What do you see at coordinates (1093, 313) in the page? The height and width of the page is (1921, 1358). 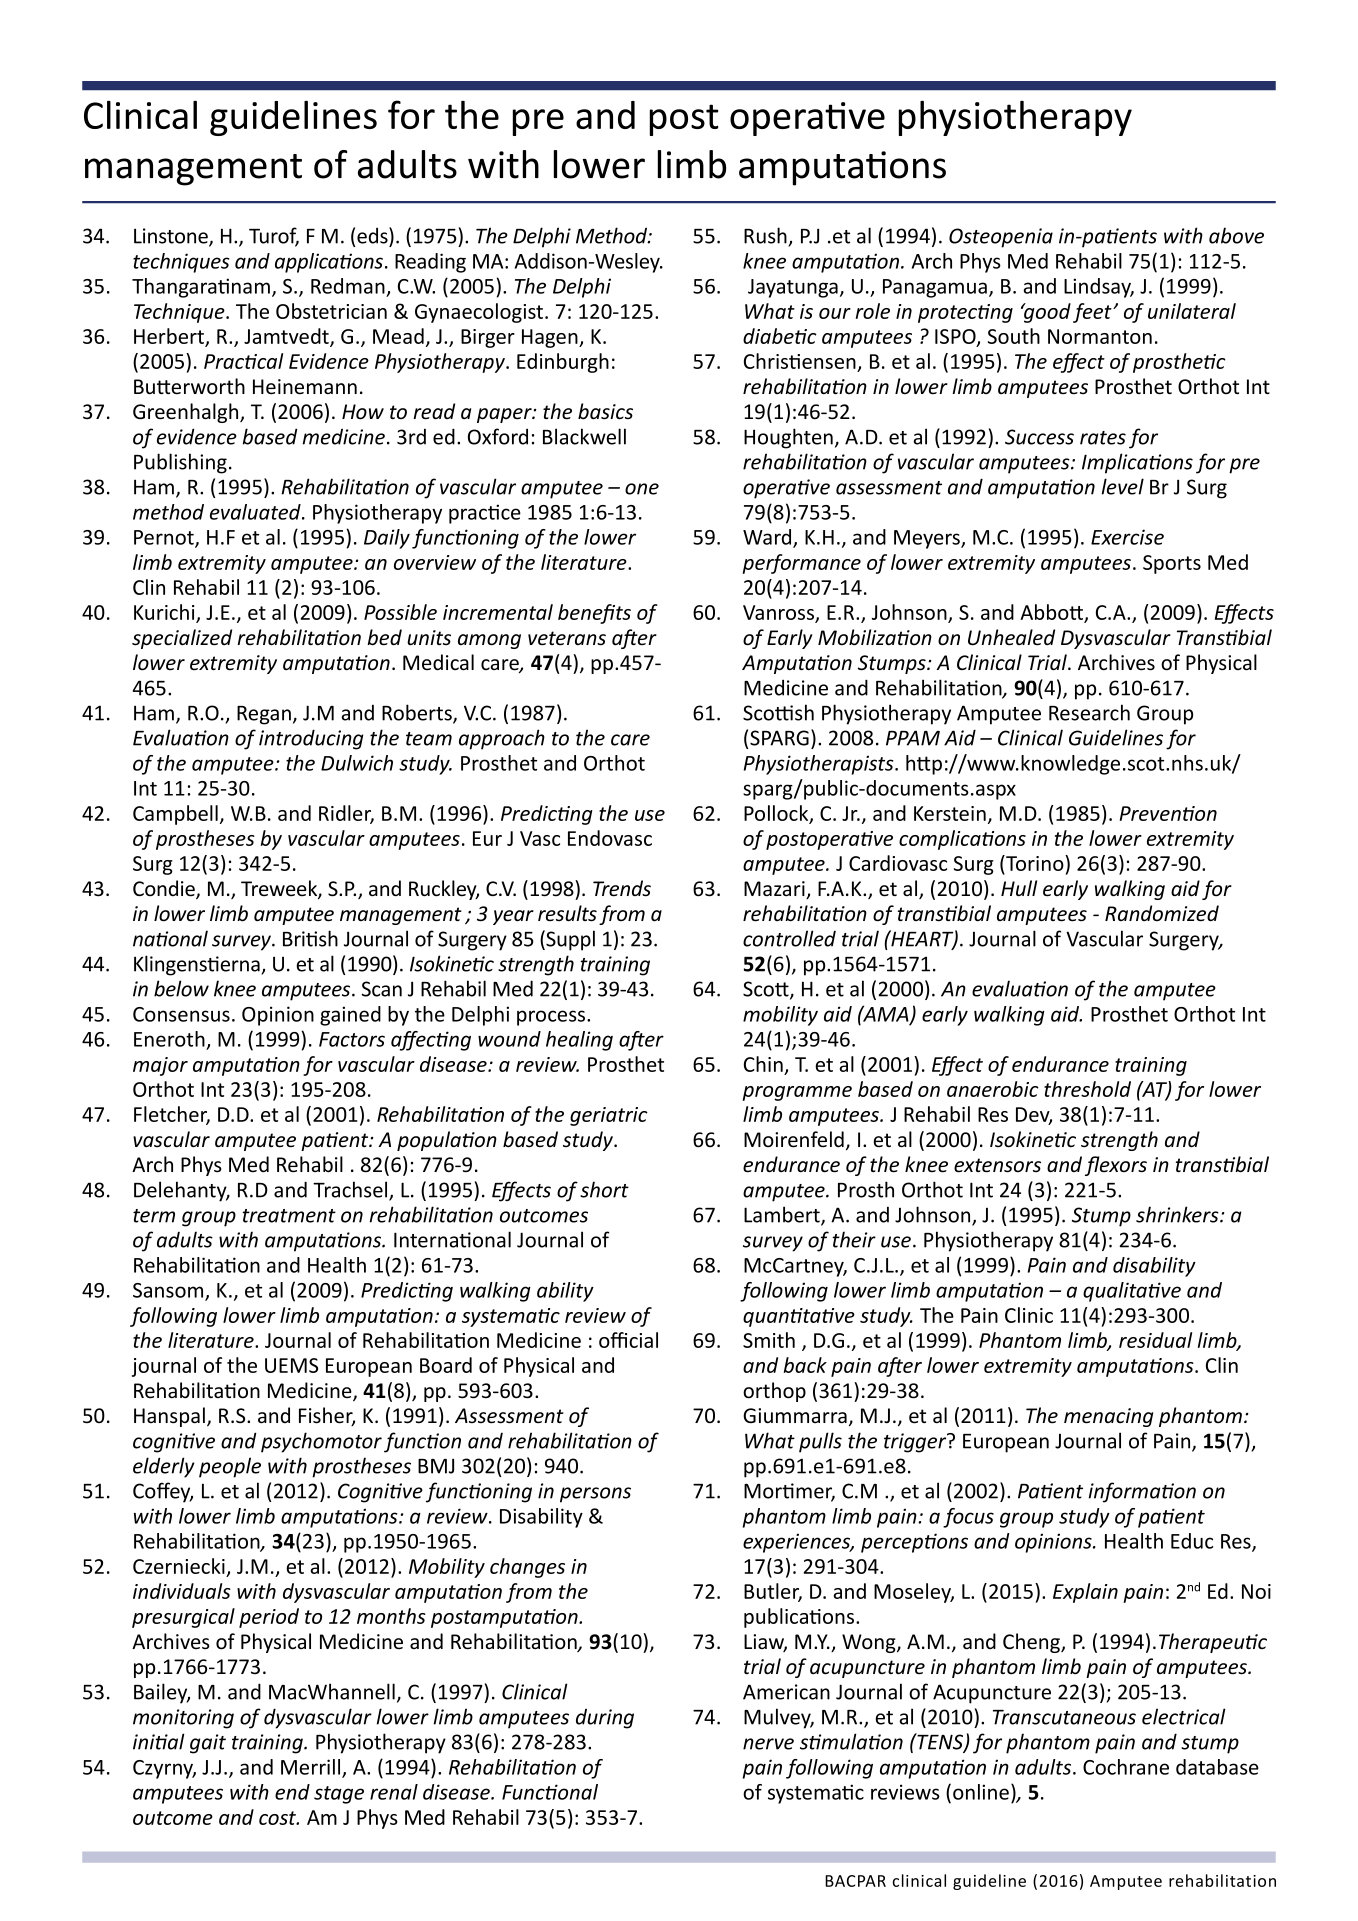 I see `feet` at bounding box center [1093, 313].
